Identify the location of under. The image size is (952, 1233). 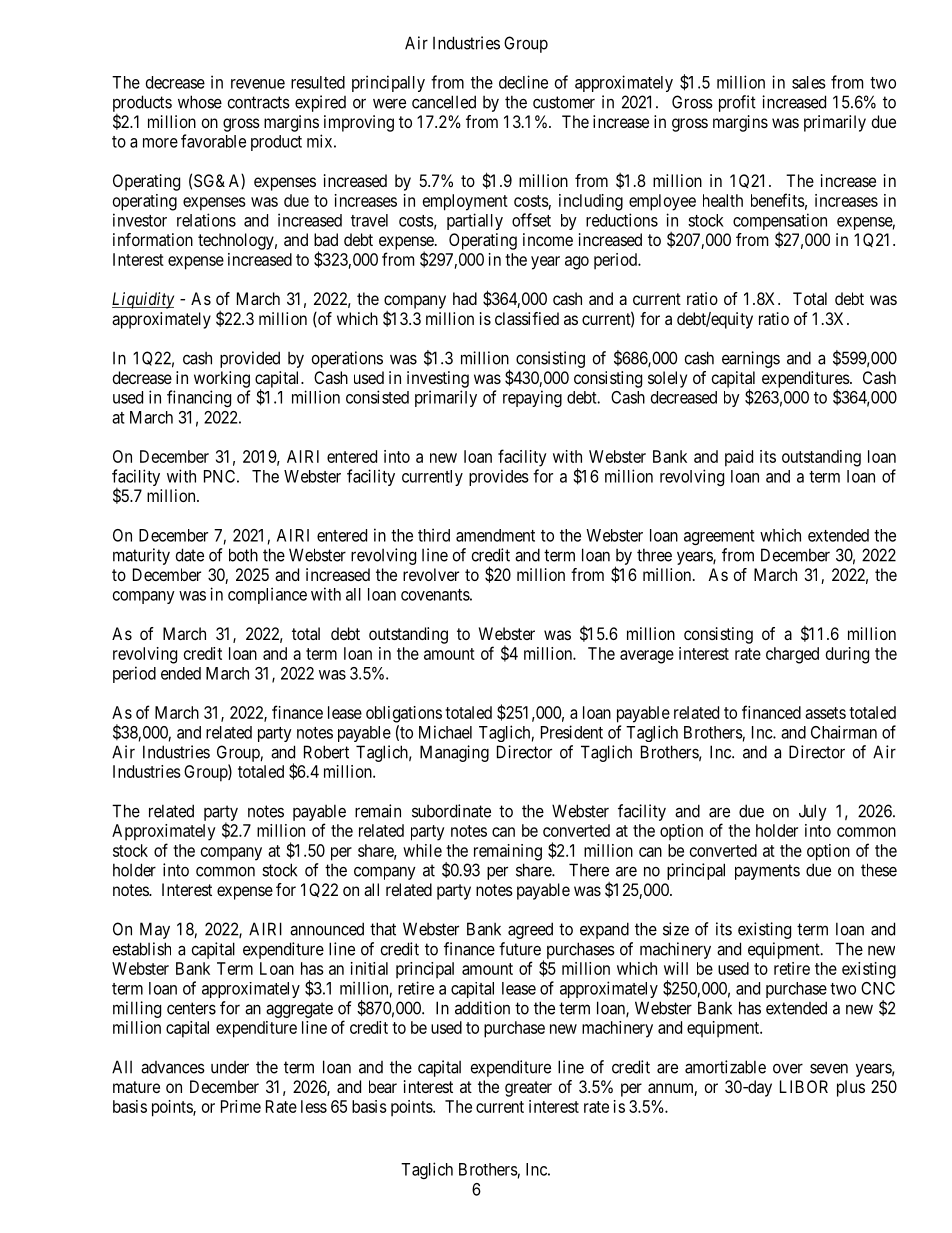
(230, 1067).
